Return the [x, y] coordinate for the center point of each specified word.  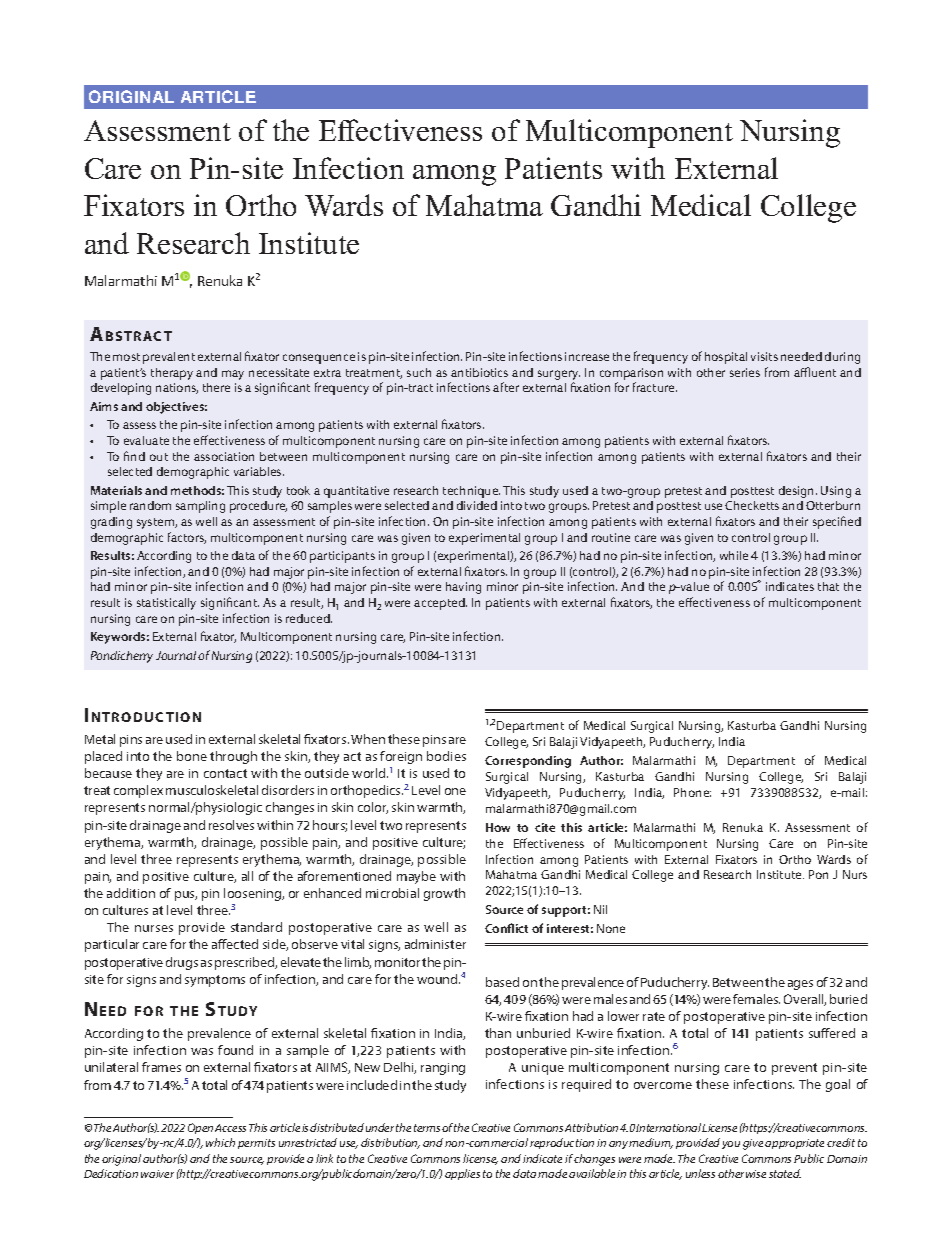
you [731, 1145]
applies [462, 1174]
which [220, 1142]
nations [177, 388]
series [745, 372]
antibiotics [479, 372]
